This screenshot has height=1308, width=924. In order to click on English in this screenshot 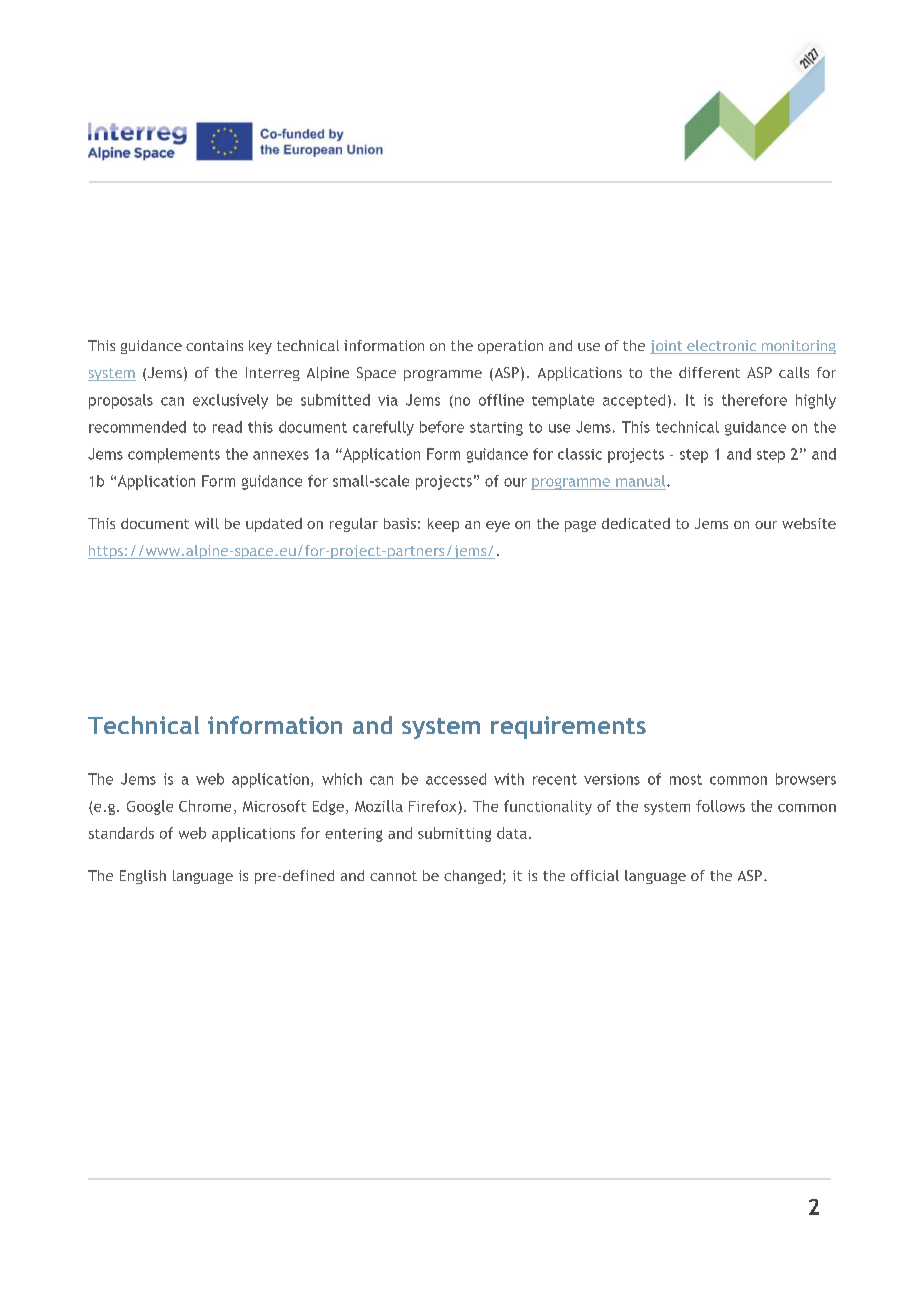, I will do `click(143, 877)`.
